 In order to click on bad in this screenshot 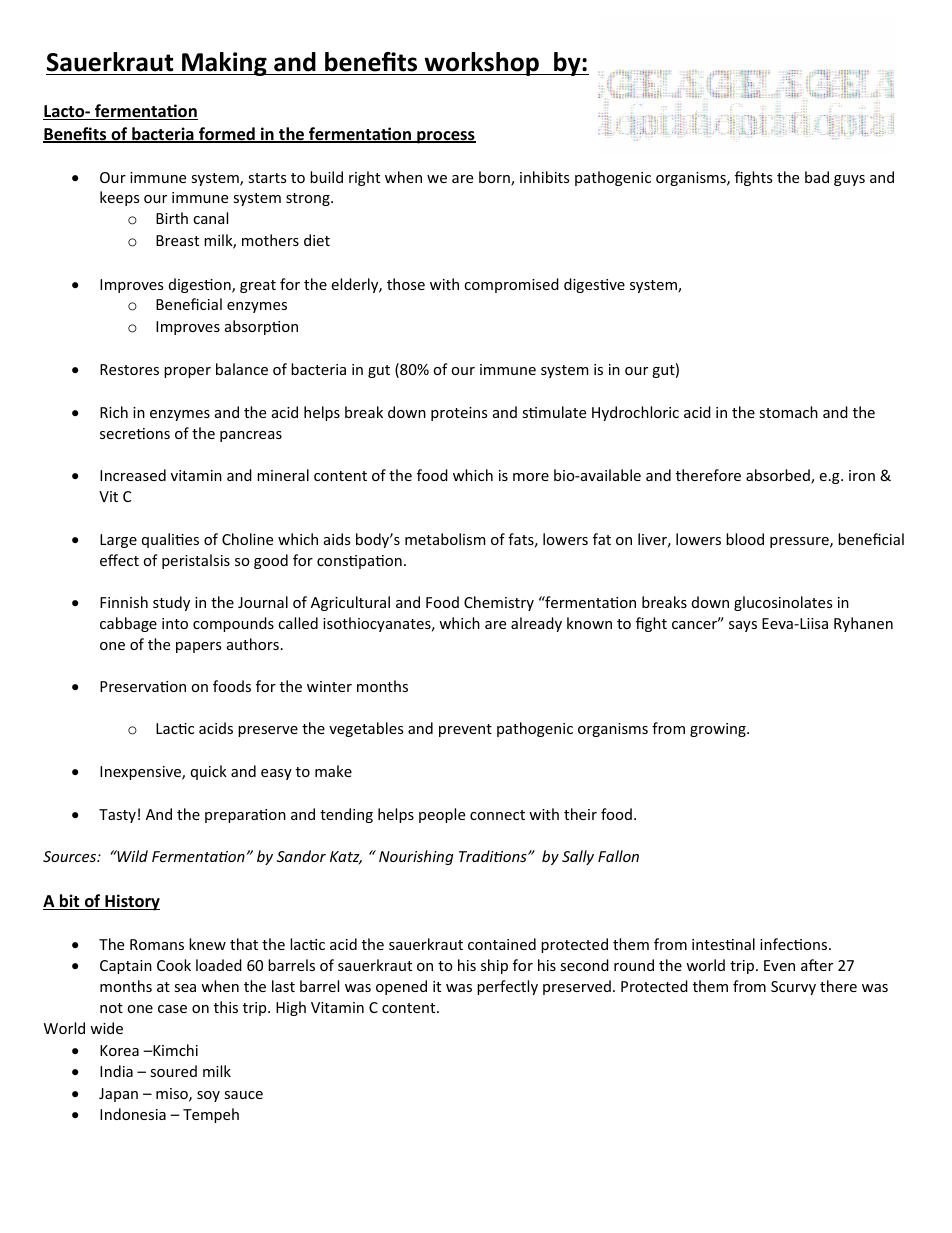, I will do `click(817, 177)`.
